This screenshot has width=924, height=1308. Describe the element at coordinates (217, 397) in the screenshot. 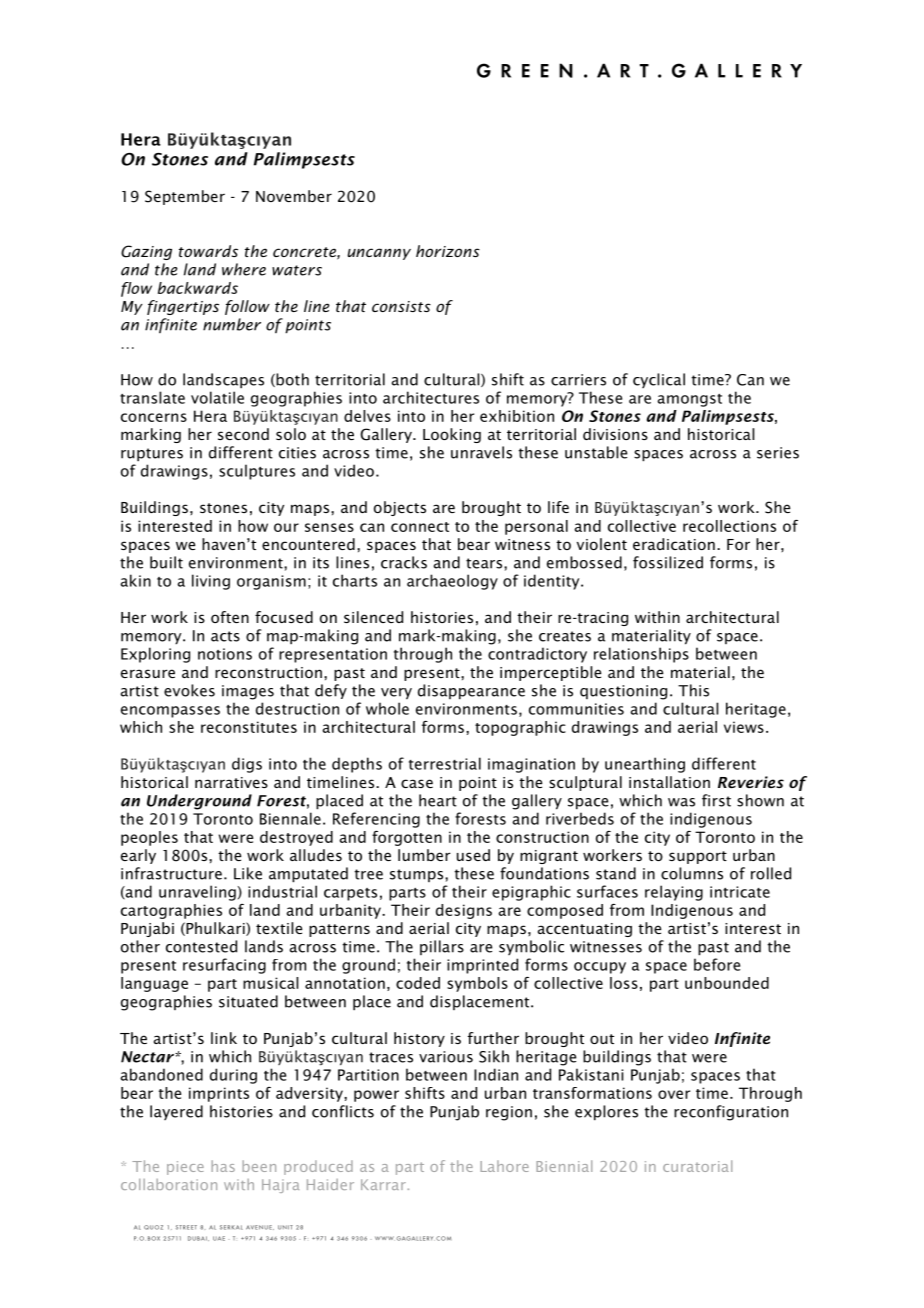

I see `volatile` at that location.
